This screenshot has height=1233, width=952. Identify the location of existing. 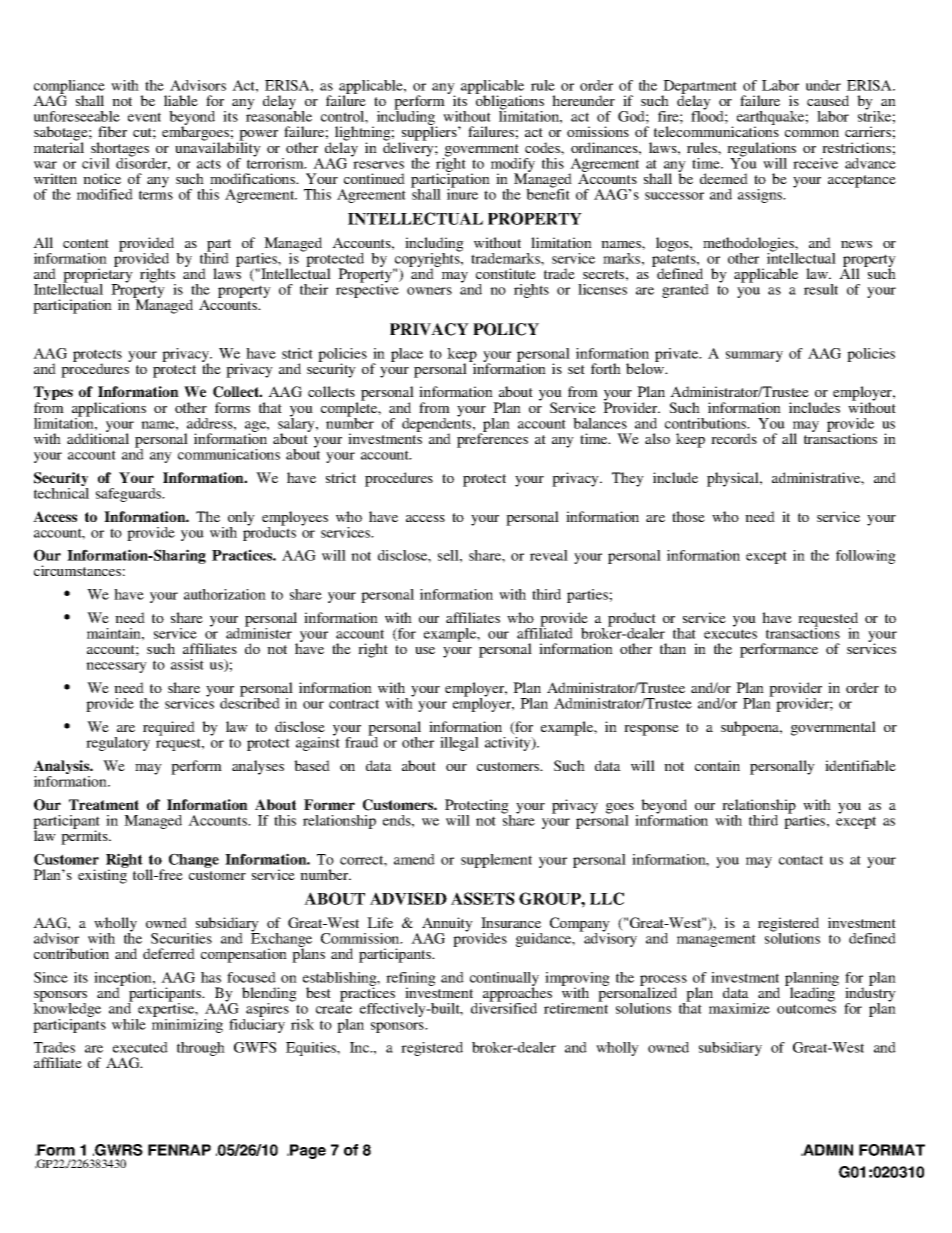
(103, 875).
